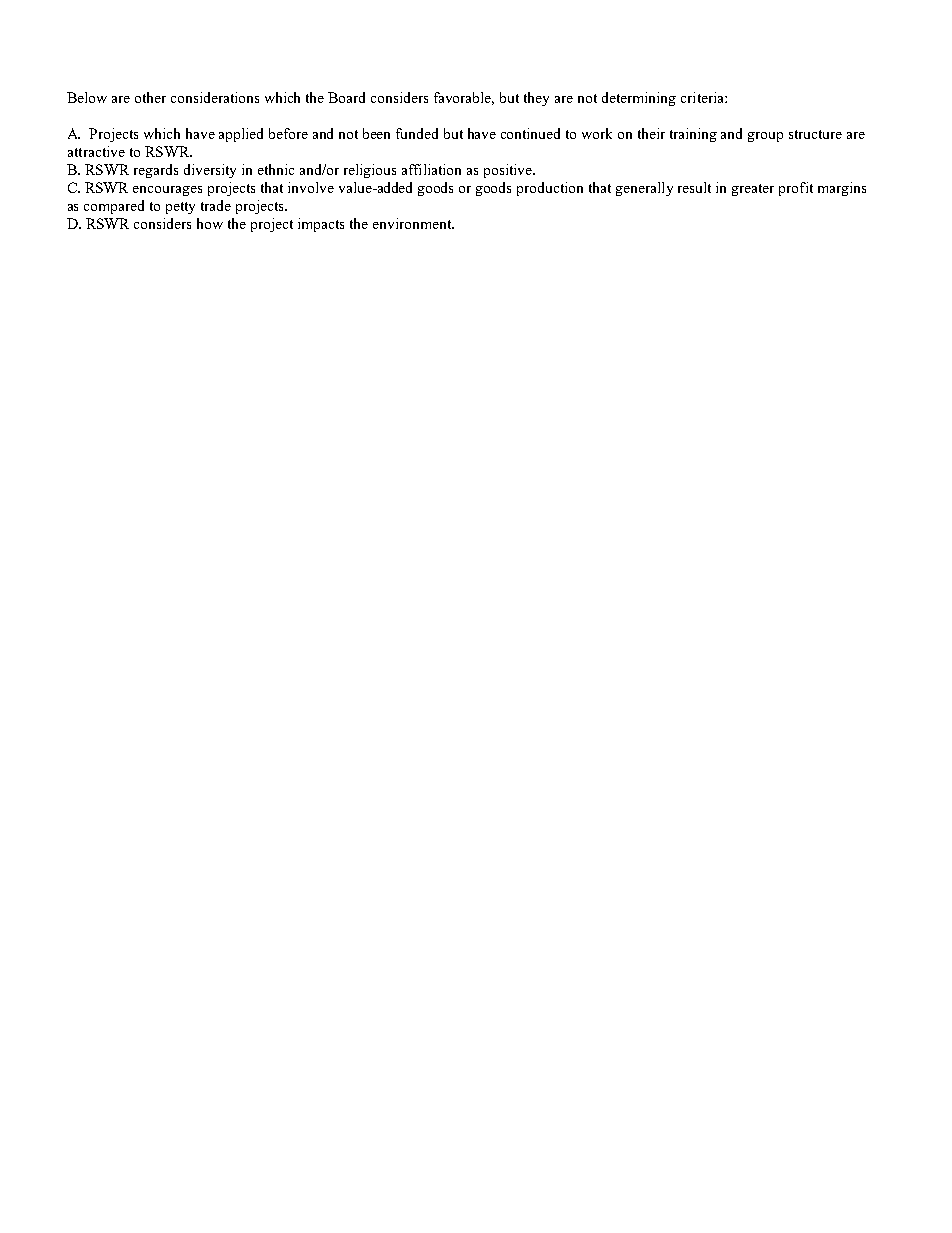  Describe the element at coordinates (639, 99) in the image. I see `determining` at that location.
